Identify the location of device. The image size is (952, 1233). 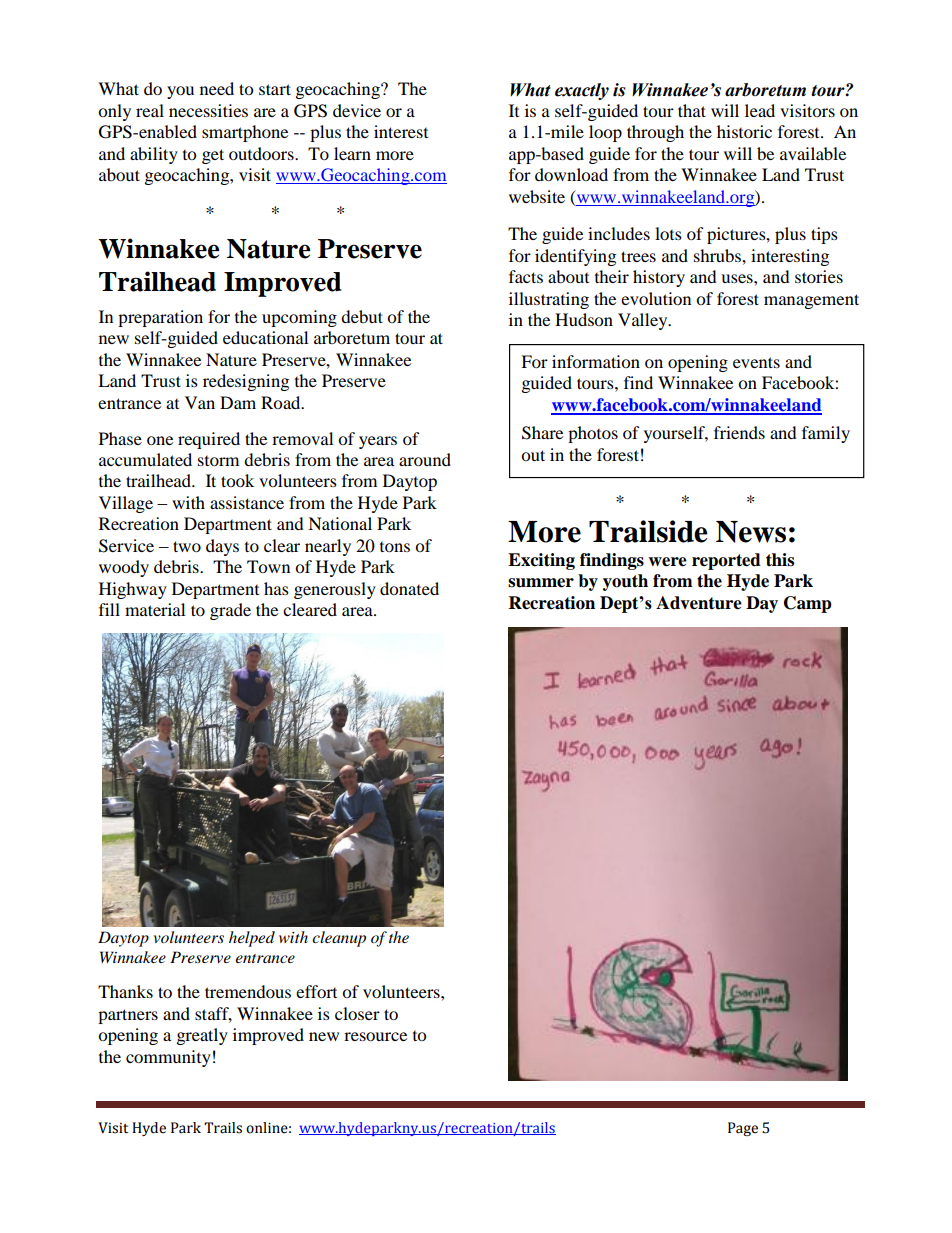
(357, 110).
